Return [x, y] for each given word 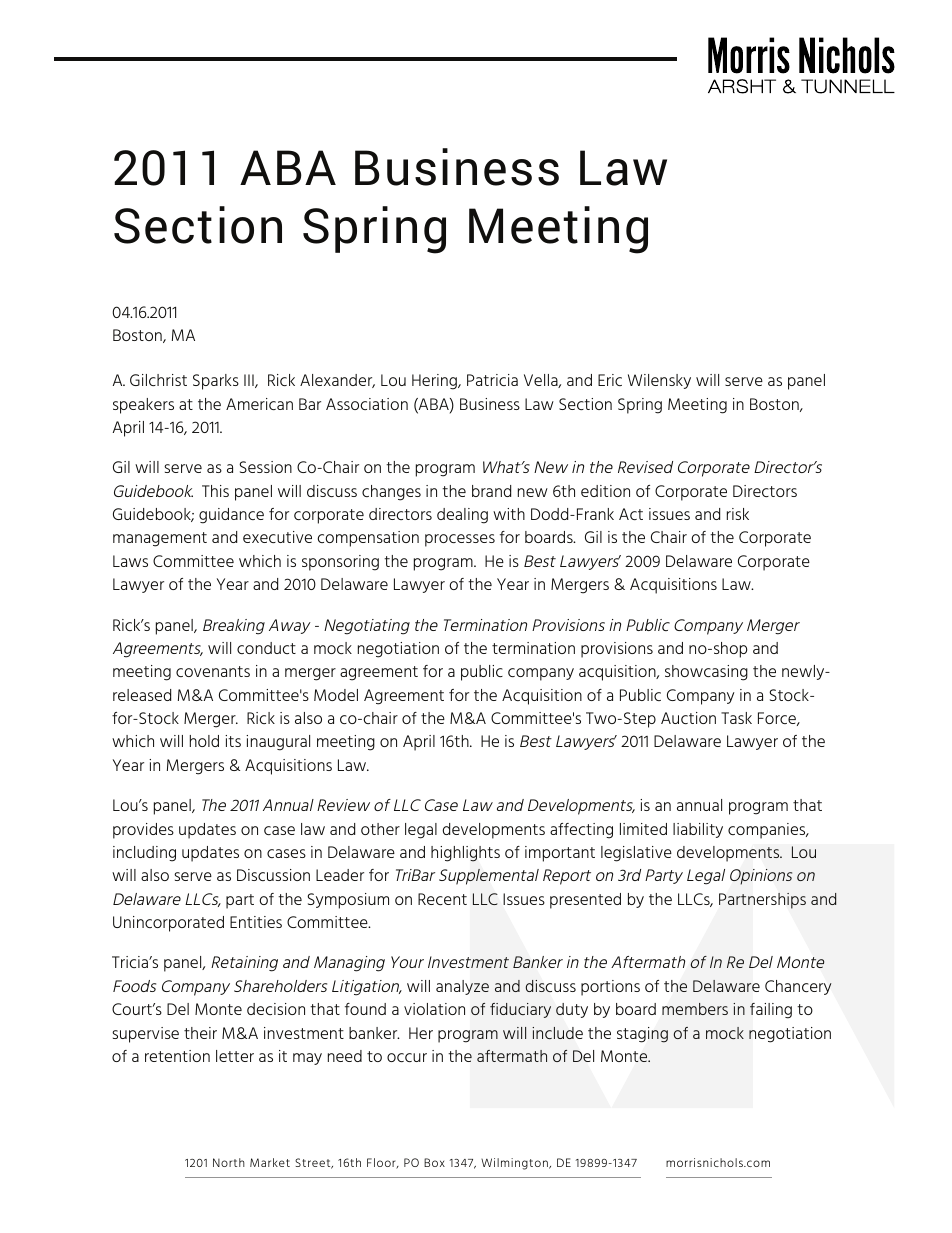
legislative [636, 854]
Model [336, 695]
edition [605, 491]
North [229, 1162]
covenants [213, 671]
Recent [442, 899]
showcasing [706, 673]
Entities [256, 922]
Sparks [216, 382]
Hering [435, 382]
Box [434, 1162]
